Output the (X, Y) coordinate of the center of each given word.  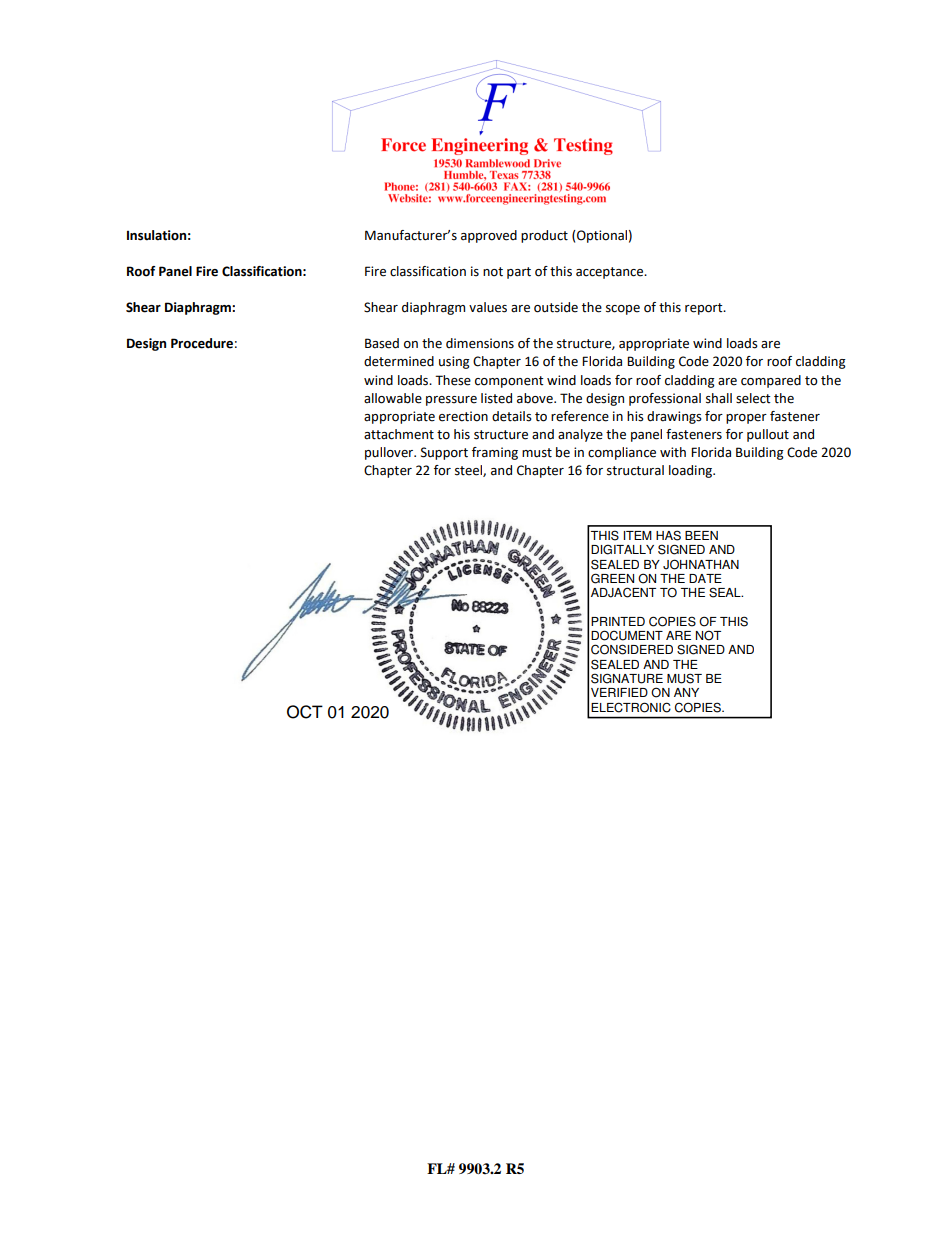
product (544, 236)
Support (444, 453)
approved (489, 236)
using (454, 362)
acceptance (611, 273)
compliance (622, 453)
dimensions (480, 343)
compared (771, 381)
